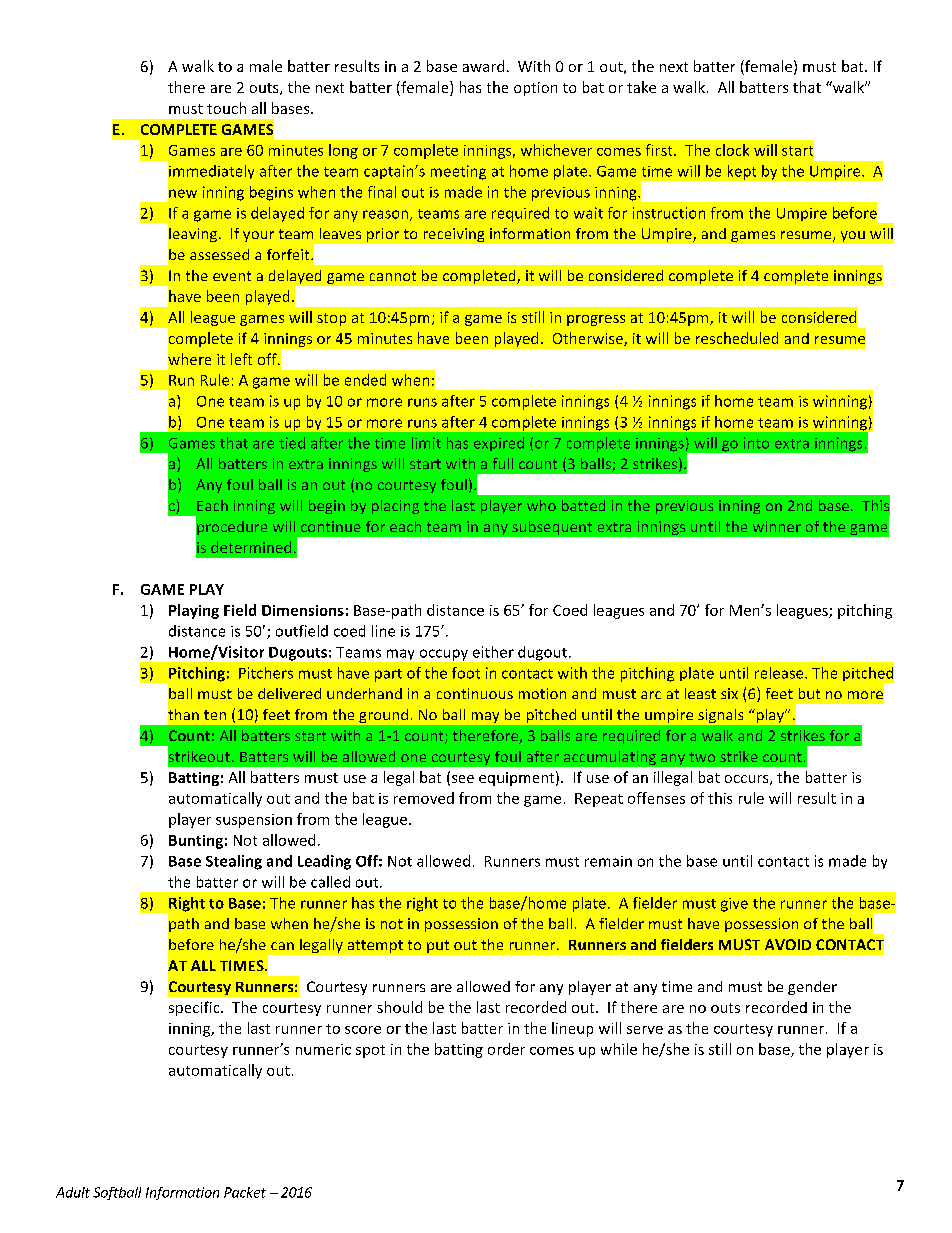  Describe the element at coordinates (732, 150) in the screenshot. I see `clock` at that location.
